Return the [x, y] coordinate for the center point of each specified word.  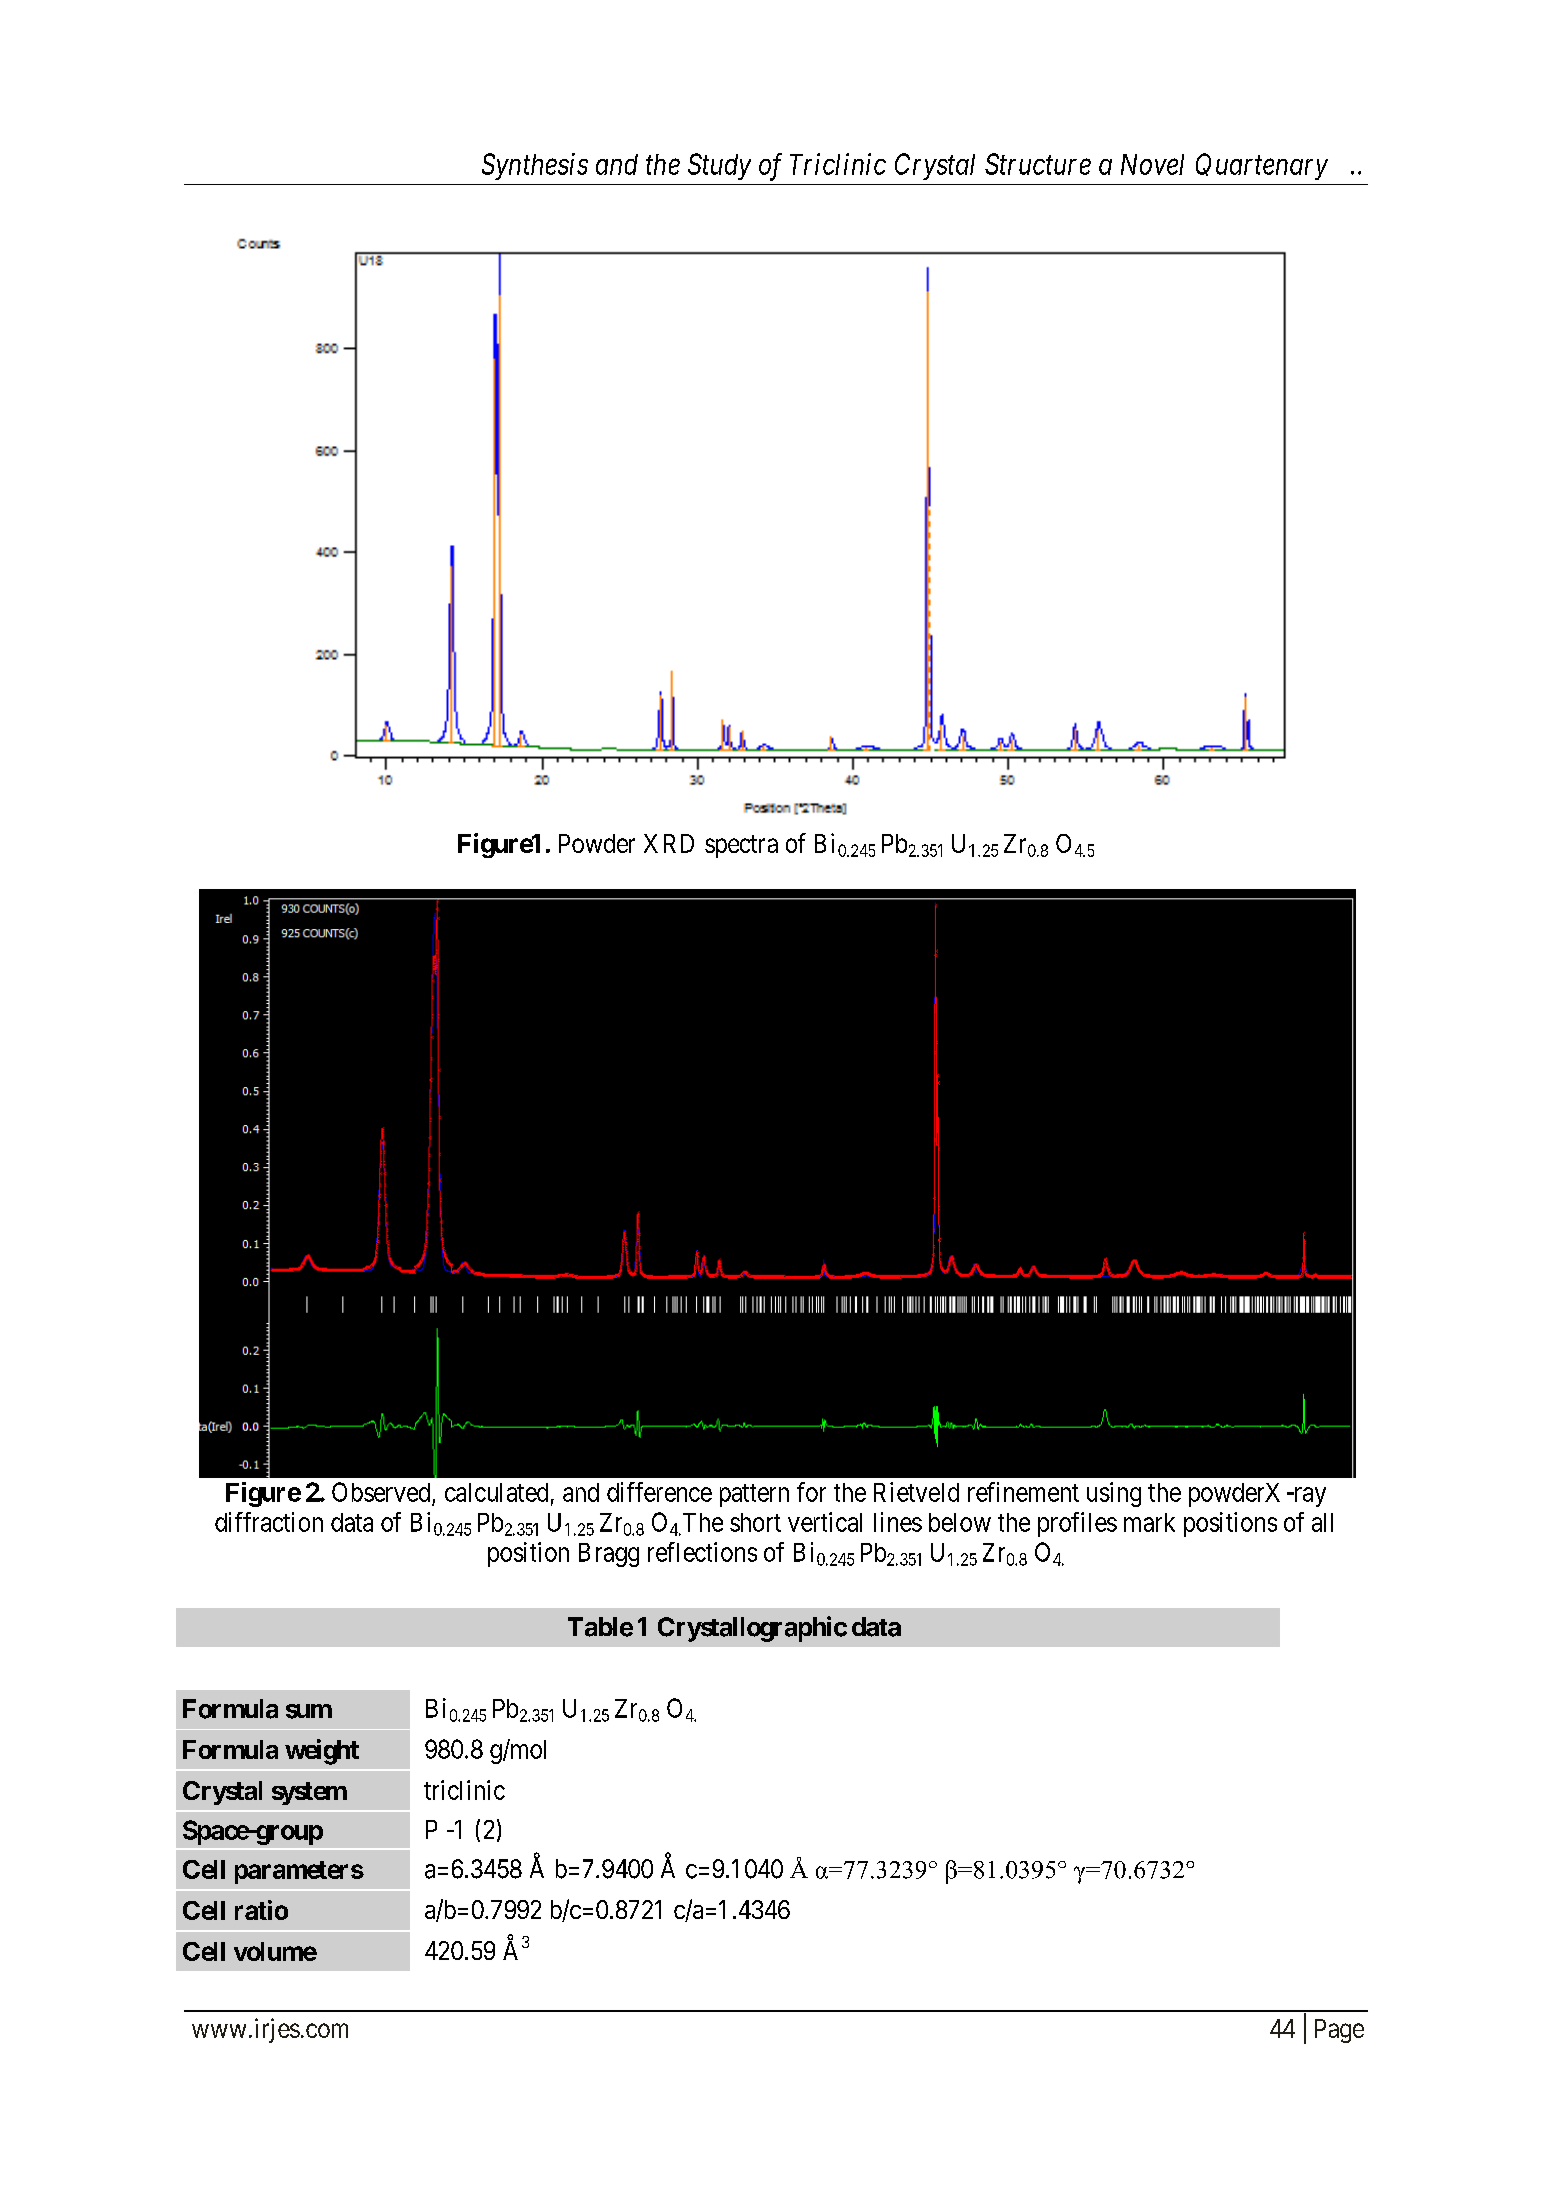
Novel [1152, 164]
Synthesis [535, 166]
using [1114, 1494]
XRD [669, 843]
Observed [381, 1492]
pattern [754, 1495]
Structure [1038, 164]
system [309, 1793]
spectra [741, 846]
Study [719, 166]
